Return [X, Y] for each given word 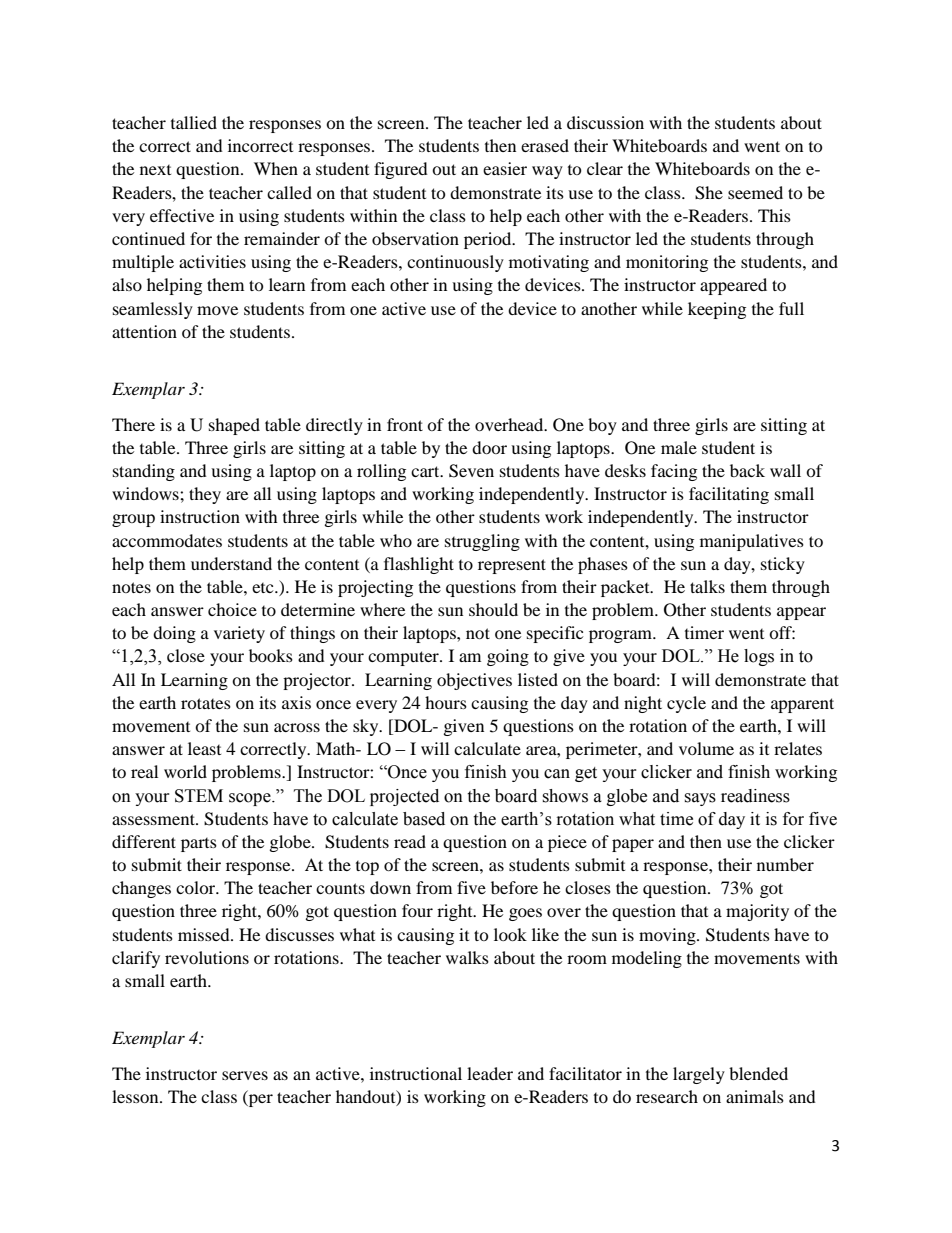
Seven [471, 471]
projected [404, 797]
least [204, 748]
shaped [234, 426]
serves [245, 1075]
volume [706, 748]
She [709, 193]
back [747, 470]
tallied [194, 122]
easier [505, 168]
